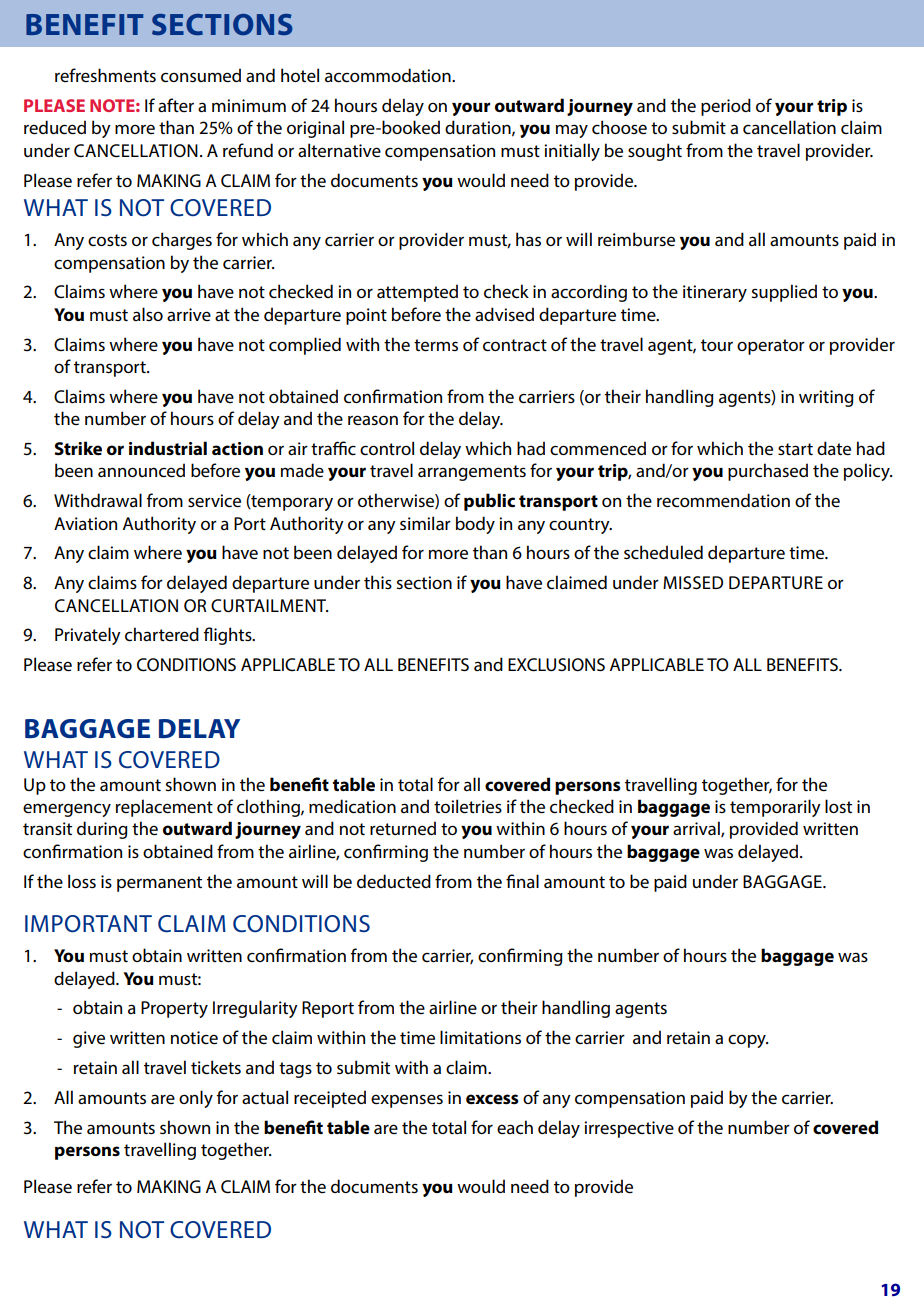  I want to click on only, so click(196, 1099).
